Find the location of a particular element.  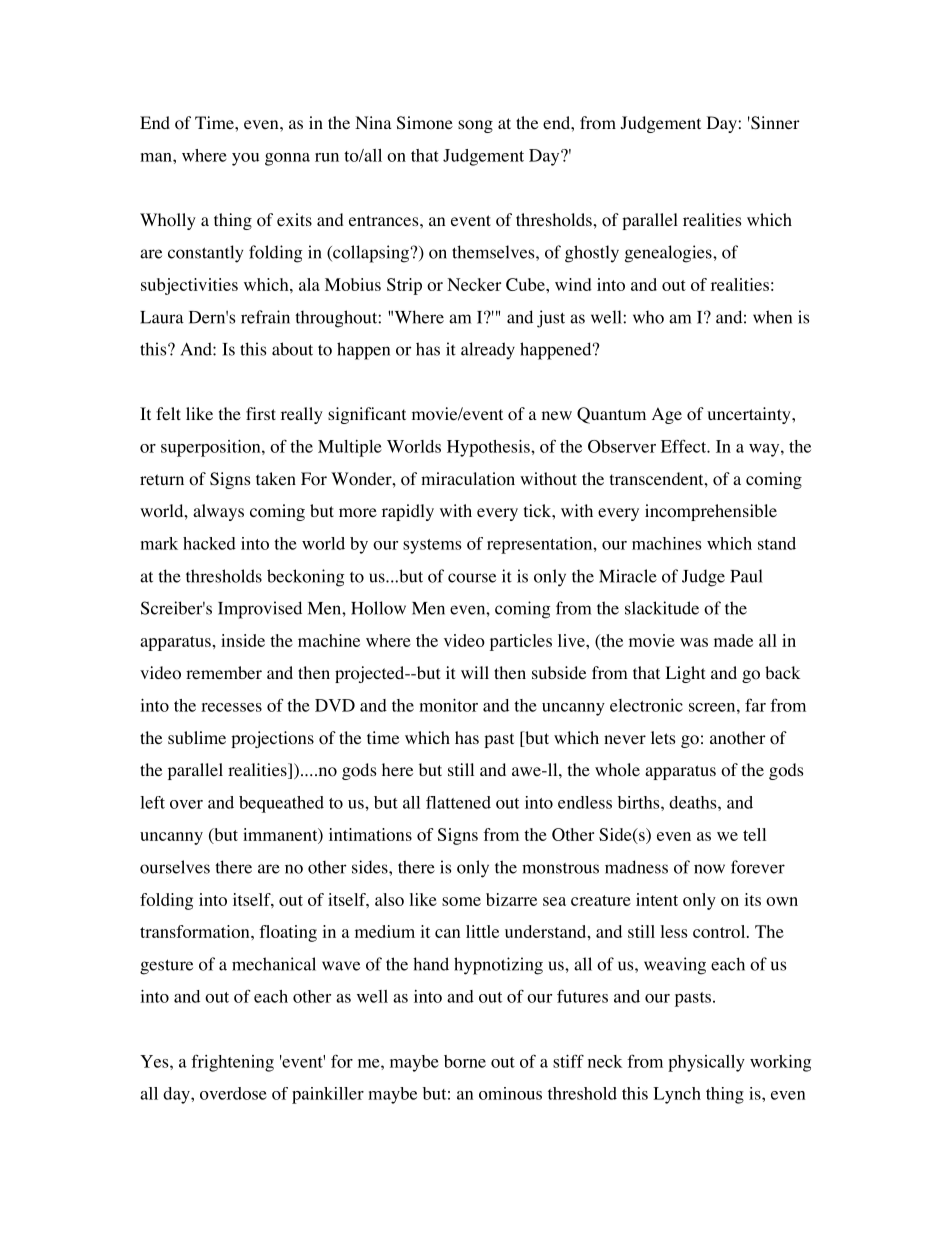

you is located at coordinates (245, 159).
